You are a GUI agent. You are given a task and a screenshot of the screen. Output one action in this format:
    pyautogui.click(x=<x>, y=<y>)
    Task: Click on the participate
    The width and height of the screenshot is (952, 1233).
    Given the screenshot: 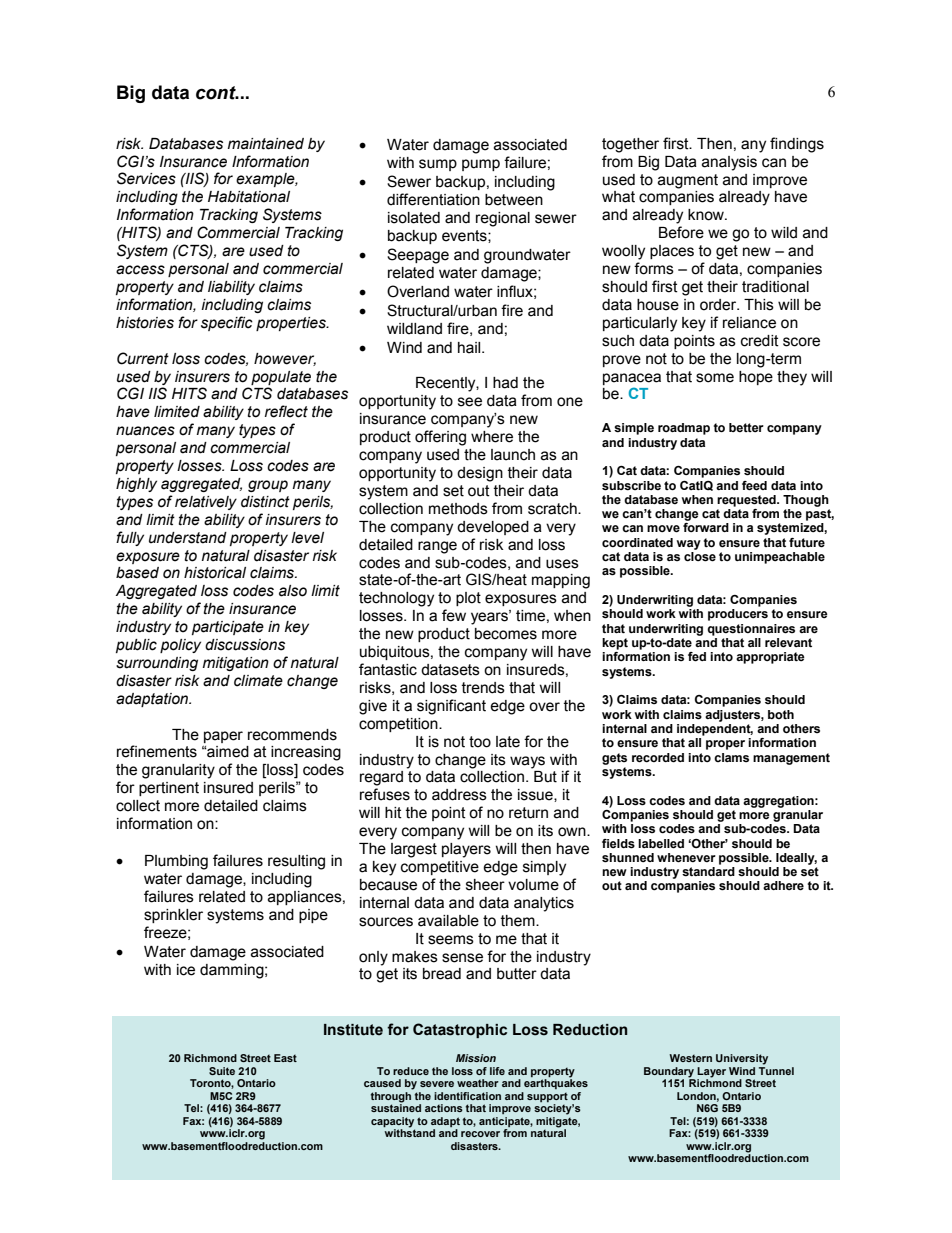 What is the action you would take?
    pyautogui.click(x=228, y=628)
